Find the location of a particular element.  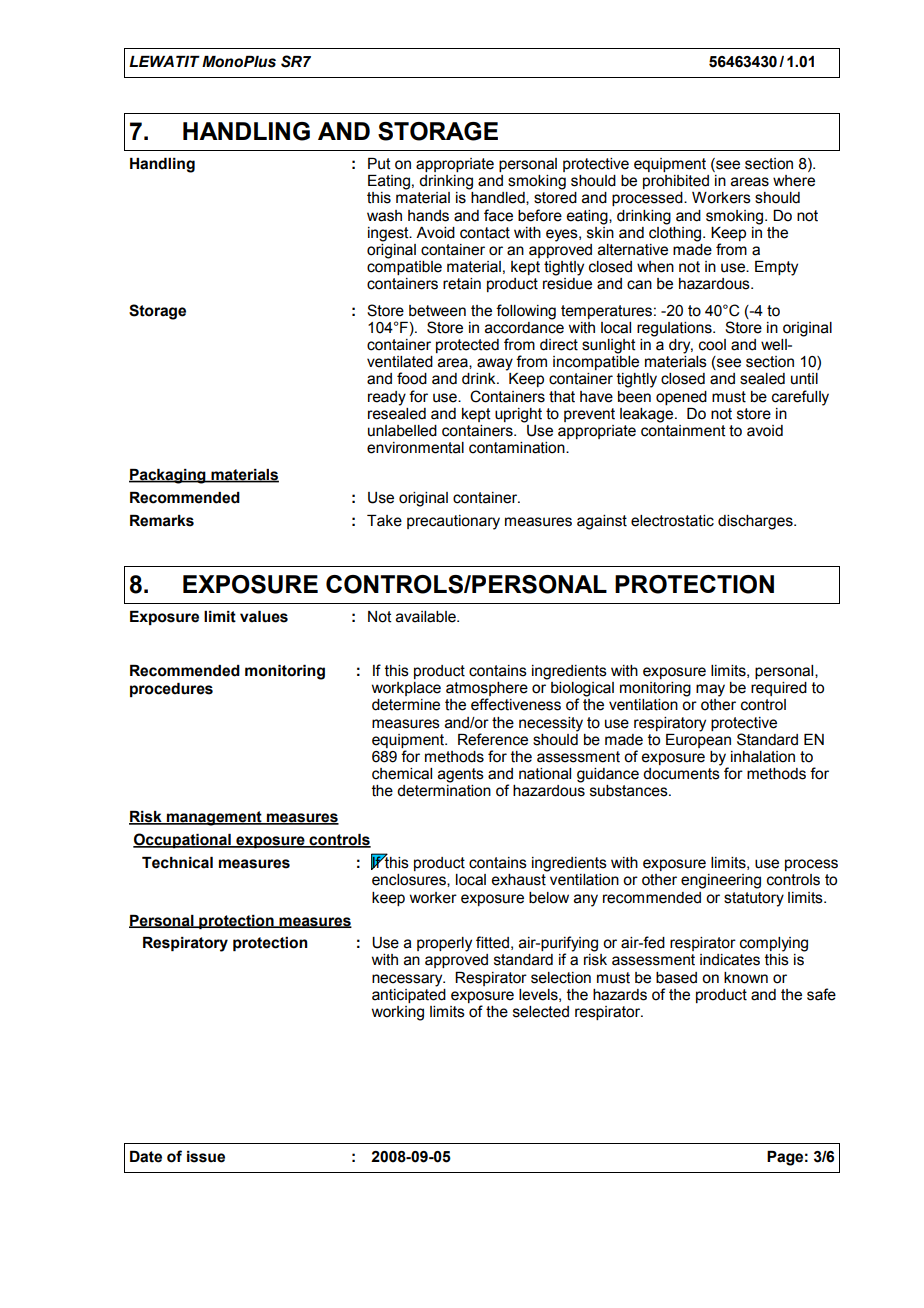

safe is located at coordinates (821, 994).
